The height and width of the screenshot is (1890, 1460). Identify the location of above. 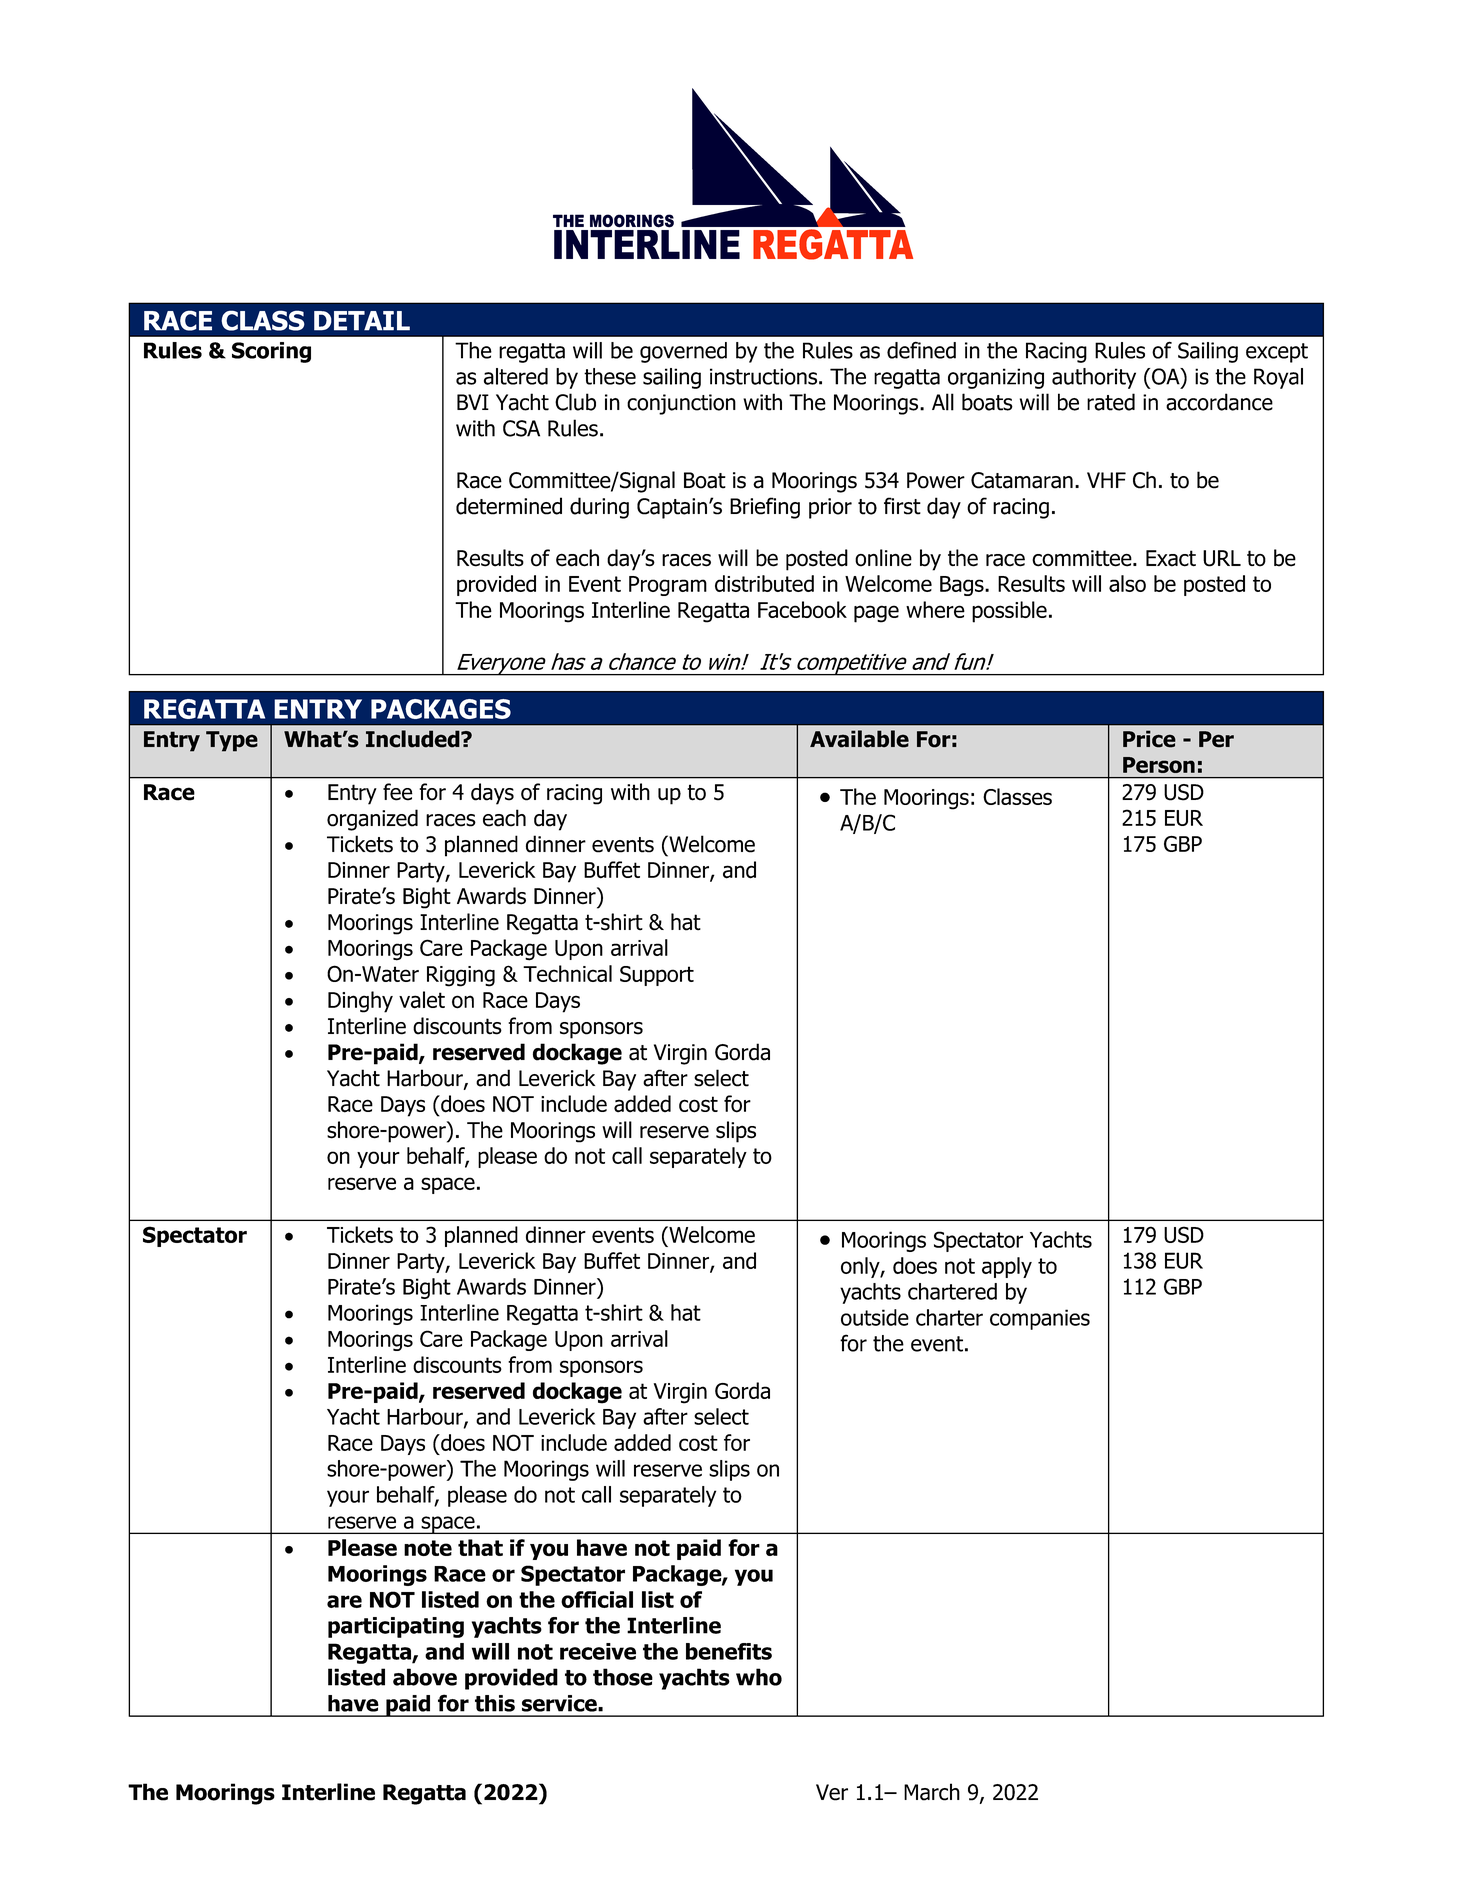
(425, 1677).
